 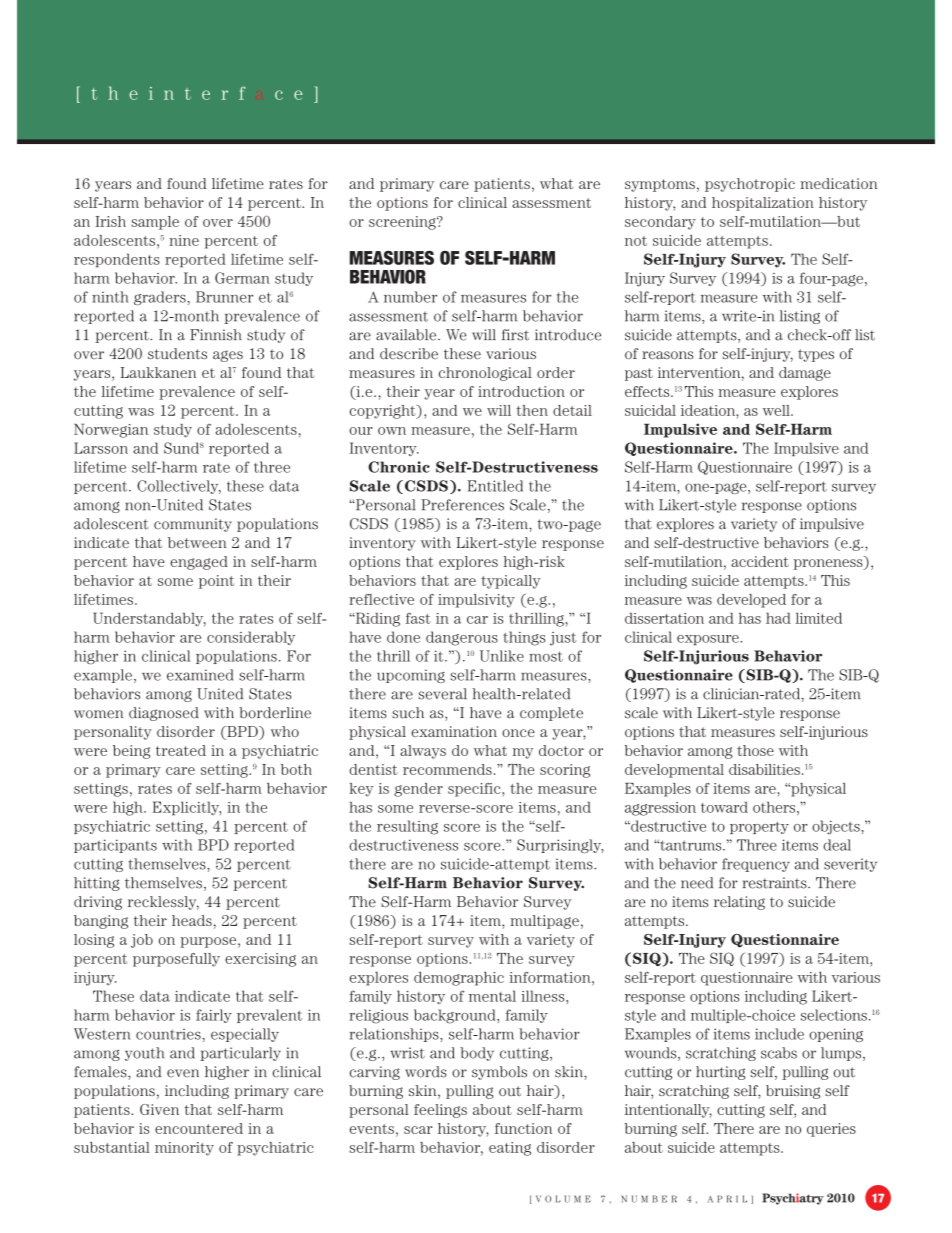 What do you see at coordinates (510, 1149) in the screenshot?
I see `eating` at bounding box center [510, 1149].
